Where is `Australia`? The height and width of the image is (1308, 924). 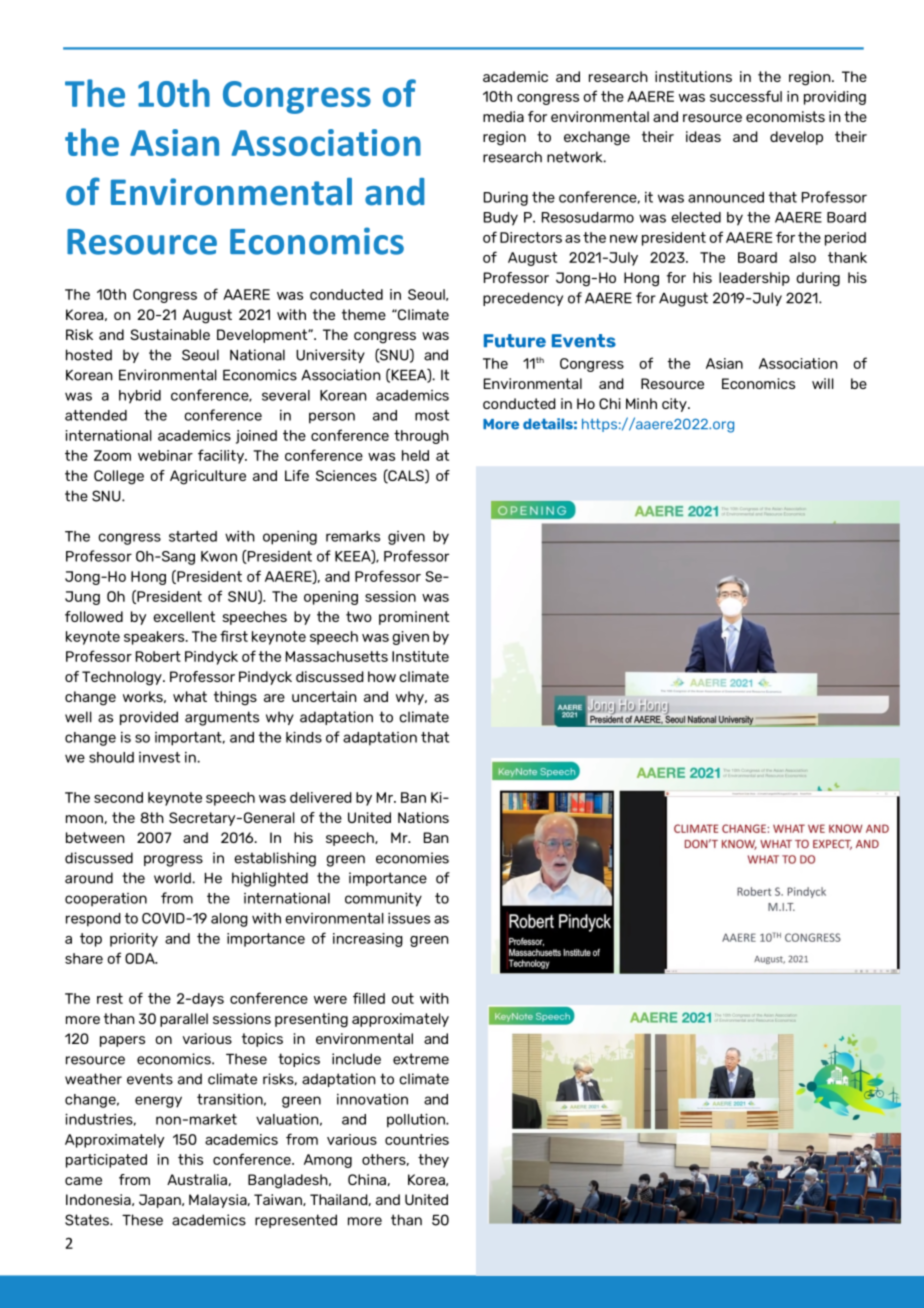 Australia is located at coordinates (197, 1179).
